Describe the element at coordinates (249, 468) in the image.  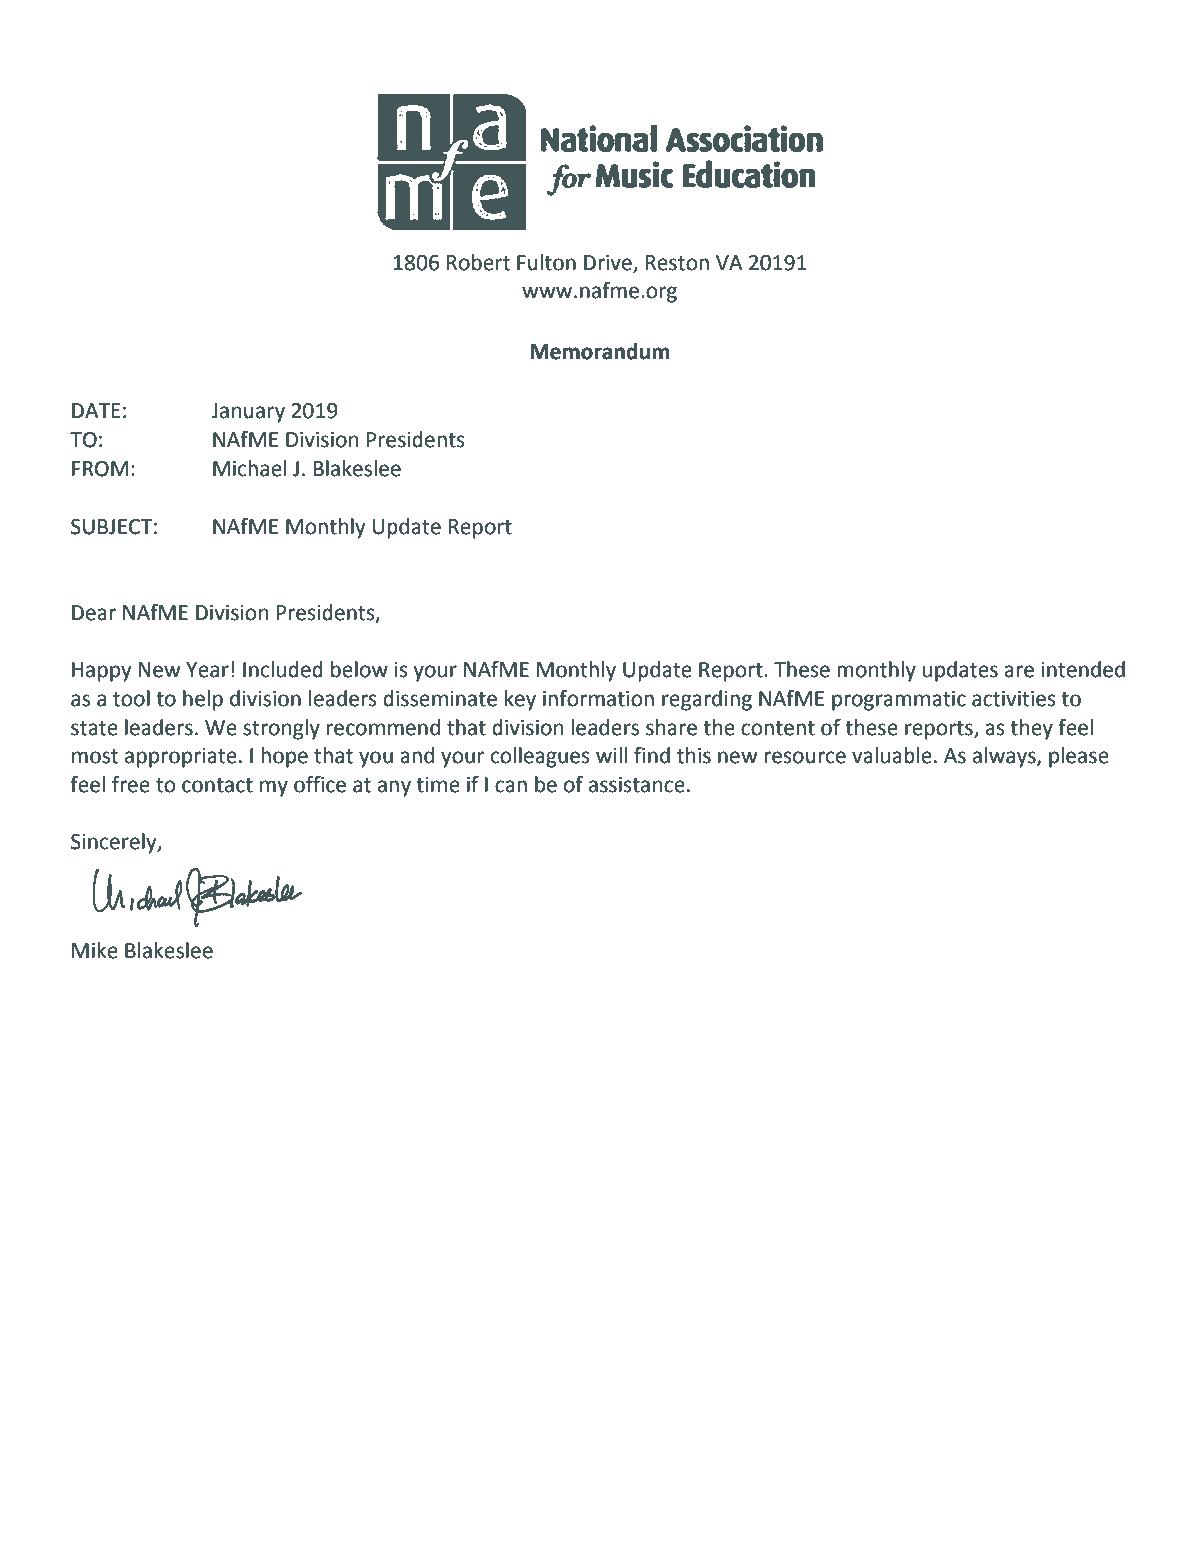
I see `Michael` at that location.
